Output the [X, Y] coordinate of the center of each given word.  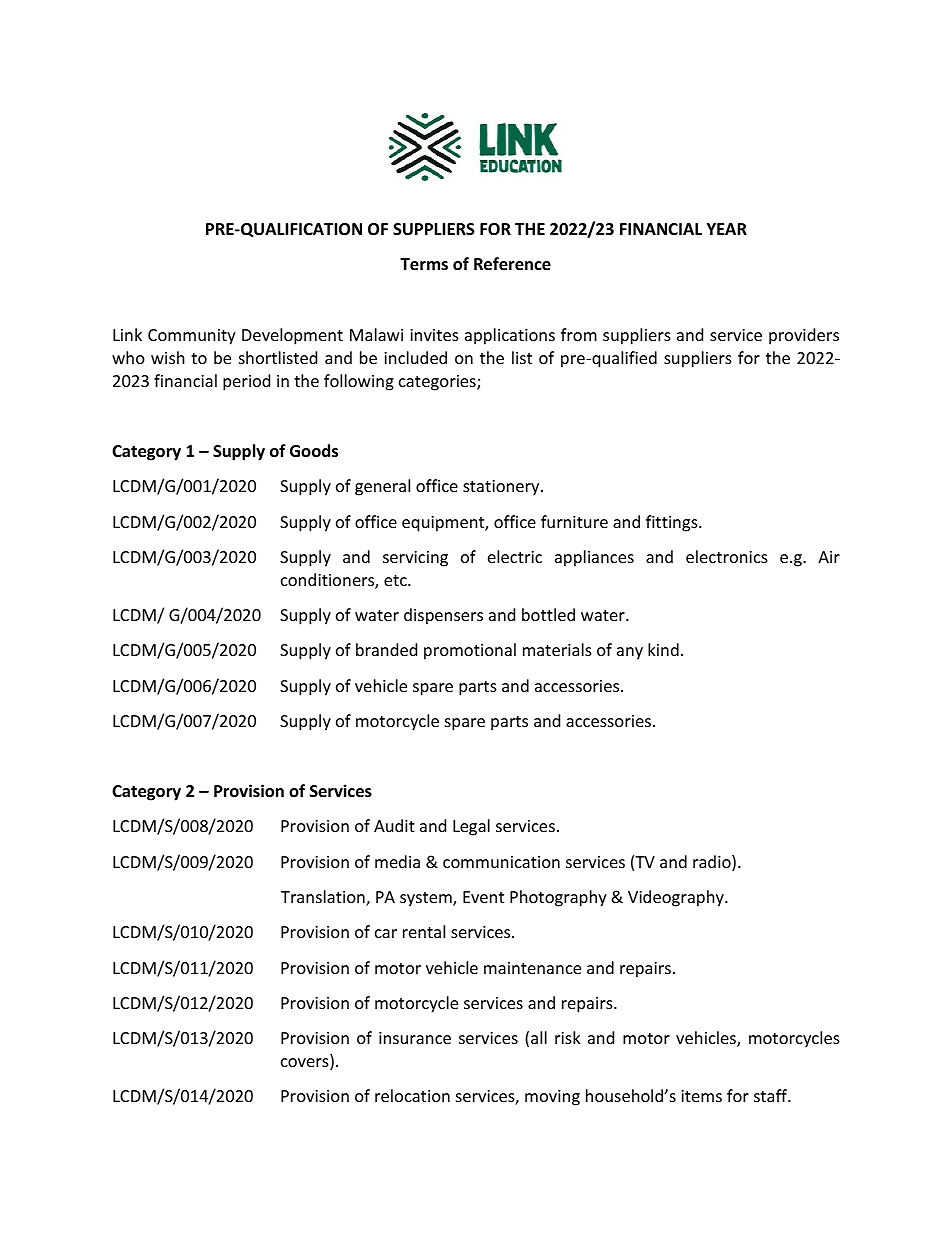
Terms [424, 264]
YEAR [727, 229]
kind [663, 649]
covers [306, 1064]
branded [386, 649]
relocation [412, 1095]
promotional [470, 651]
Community [192, 337]
